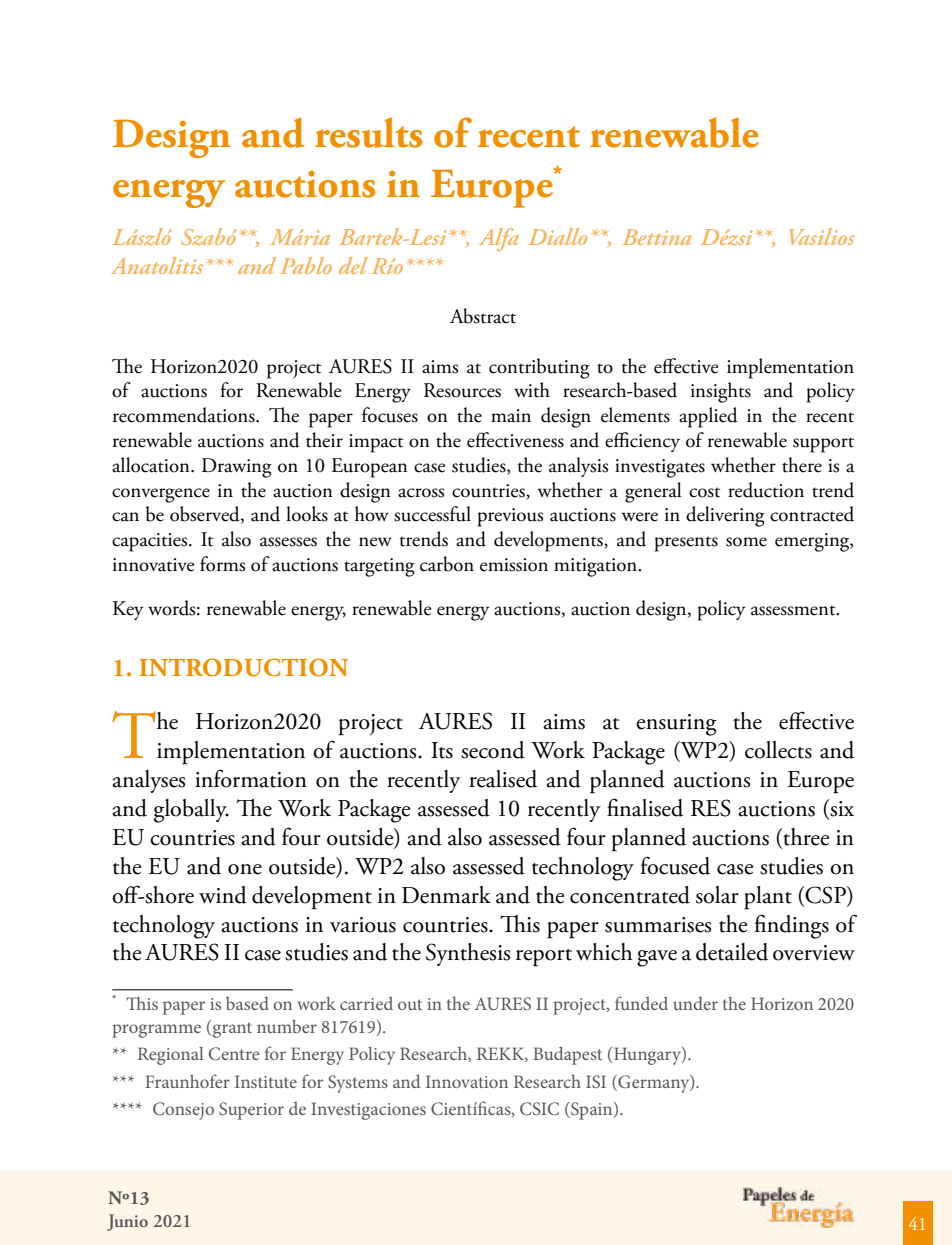  What do you see at coordinates (657, 237) in the screenshot?
I see `Bettina` at bounding box center [657, 237].
